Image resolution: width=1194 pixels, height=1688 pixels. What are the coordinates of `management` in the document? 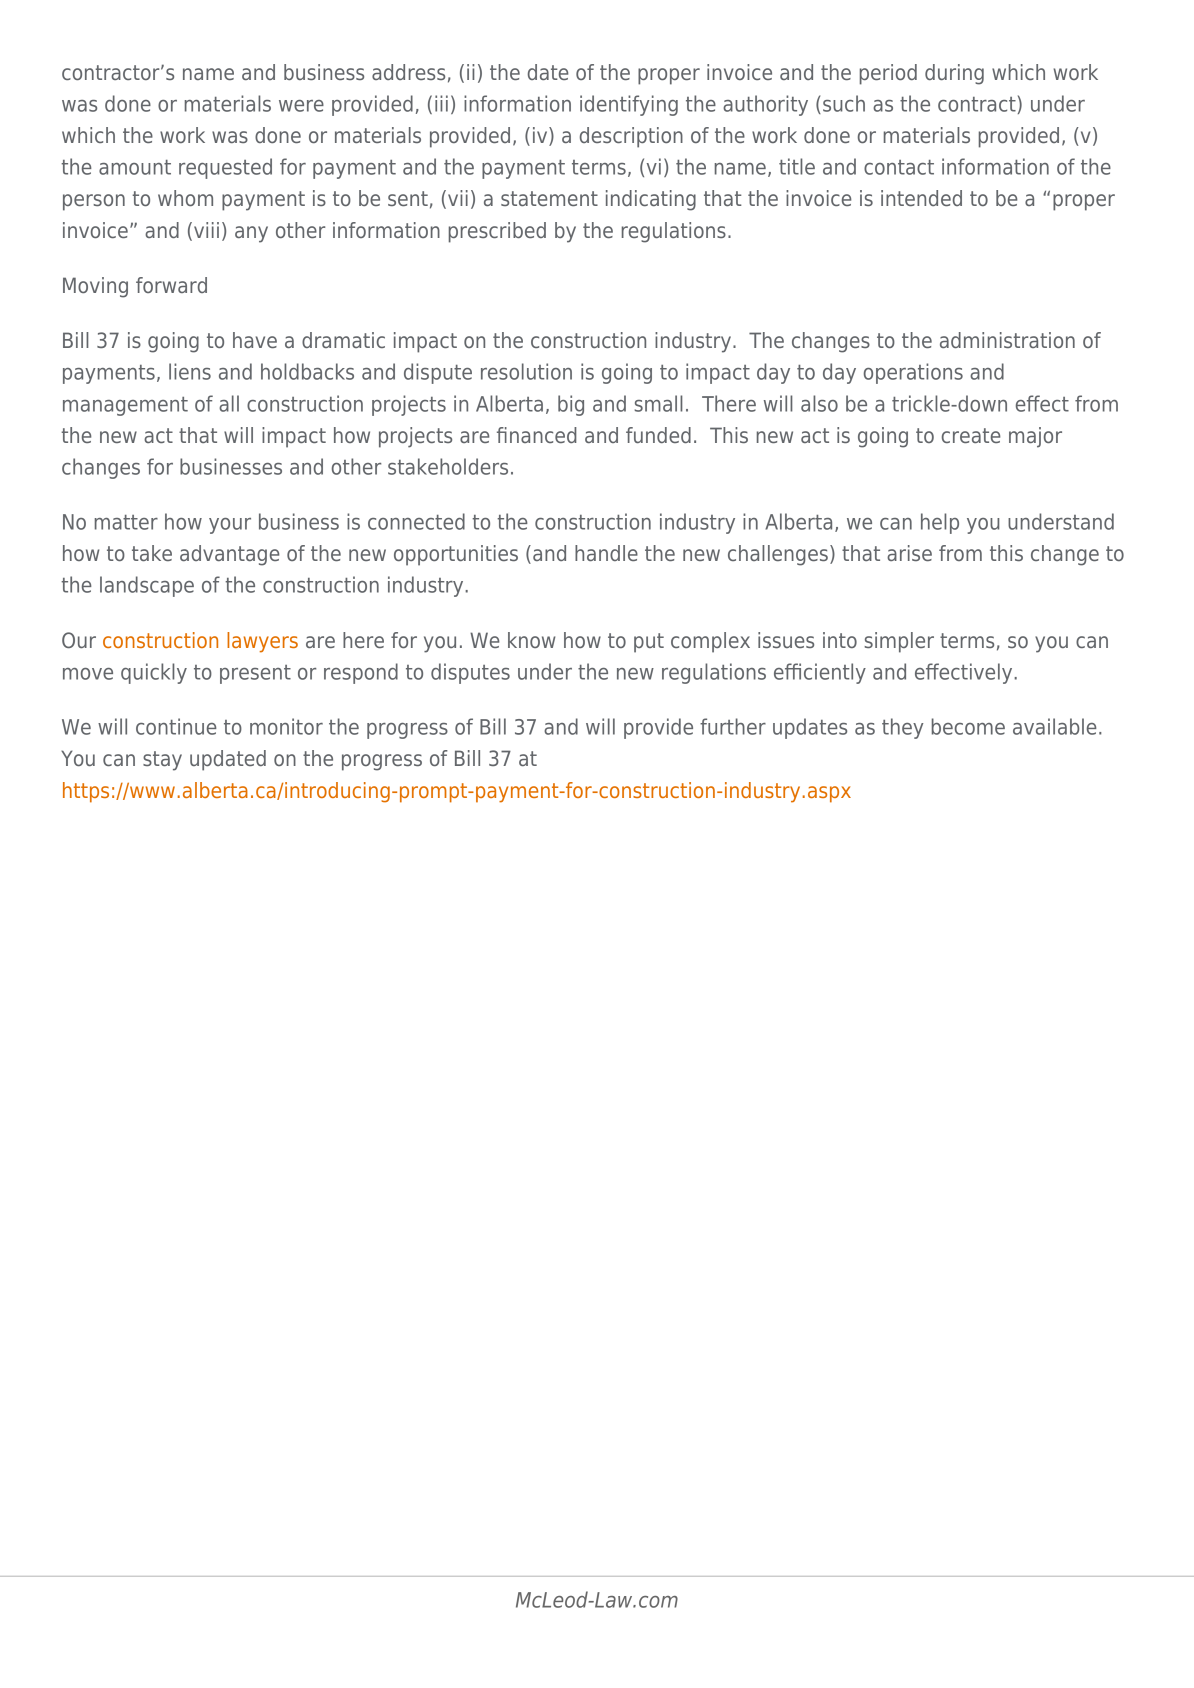 It's located at (125, 406).
